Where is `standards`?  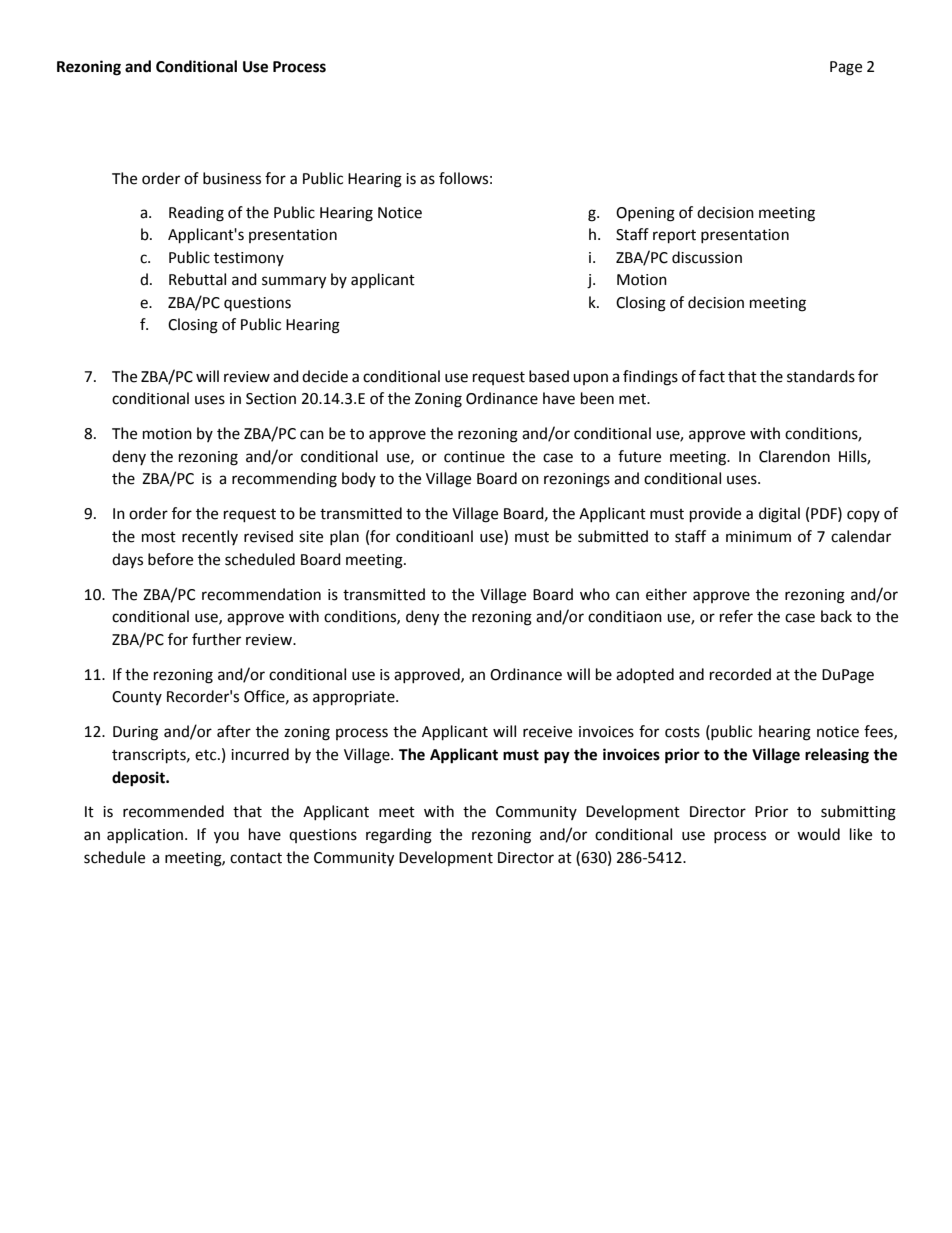 standards is located at coordinates (821, 376).
